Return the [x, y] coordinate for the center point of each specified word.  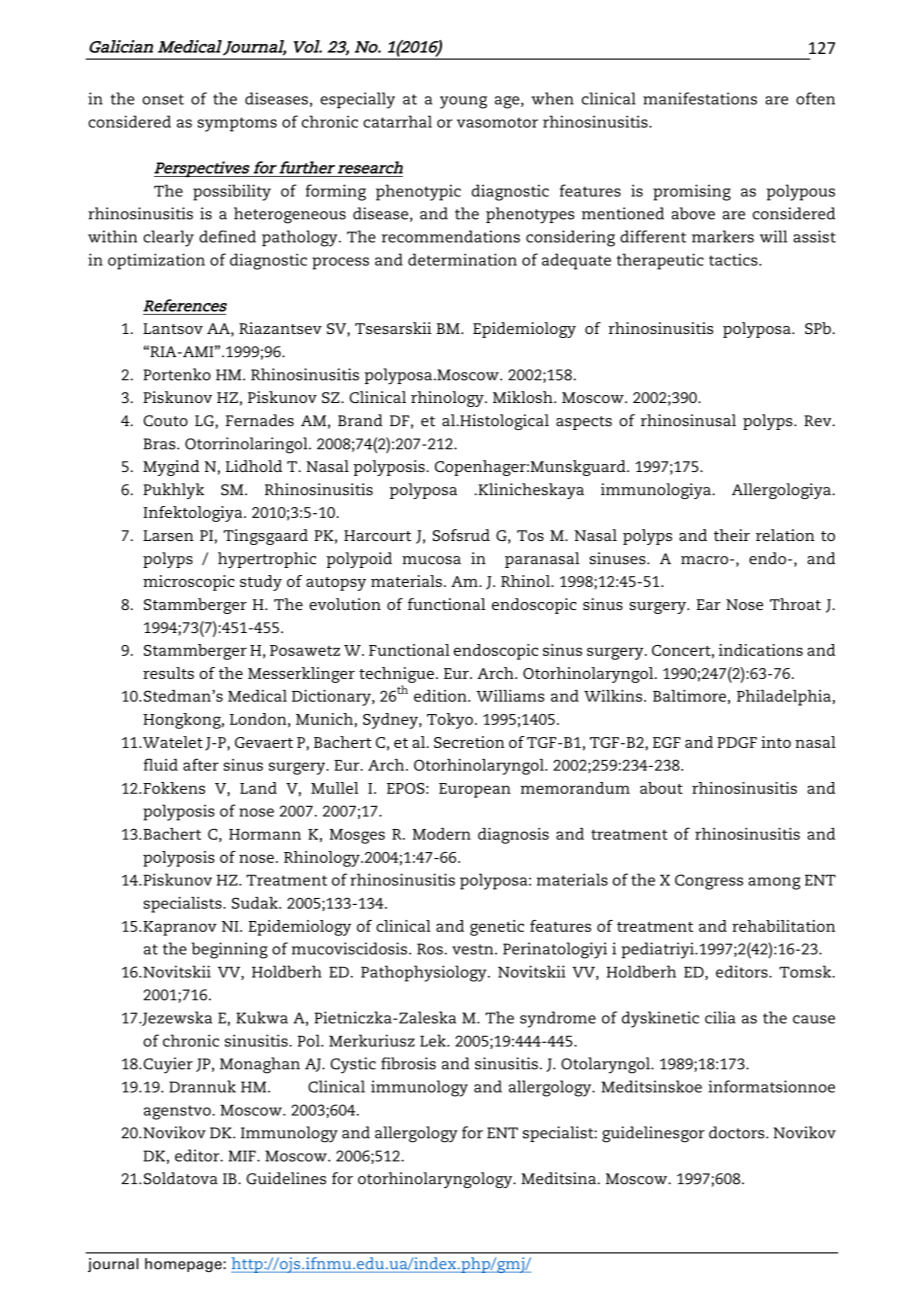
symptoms [237, 124]
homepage [184, 1265]
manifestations [700, 98]
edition [441, 696]
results [168, 673]
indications [761, 650]
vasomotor [497, 122]
